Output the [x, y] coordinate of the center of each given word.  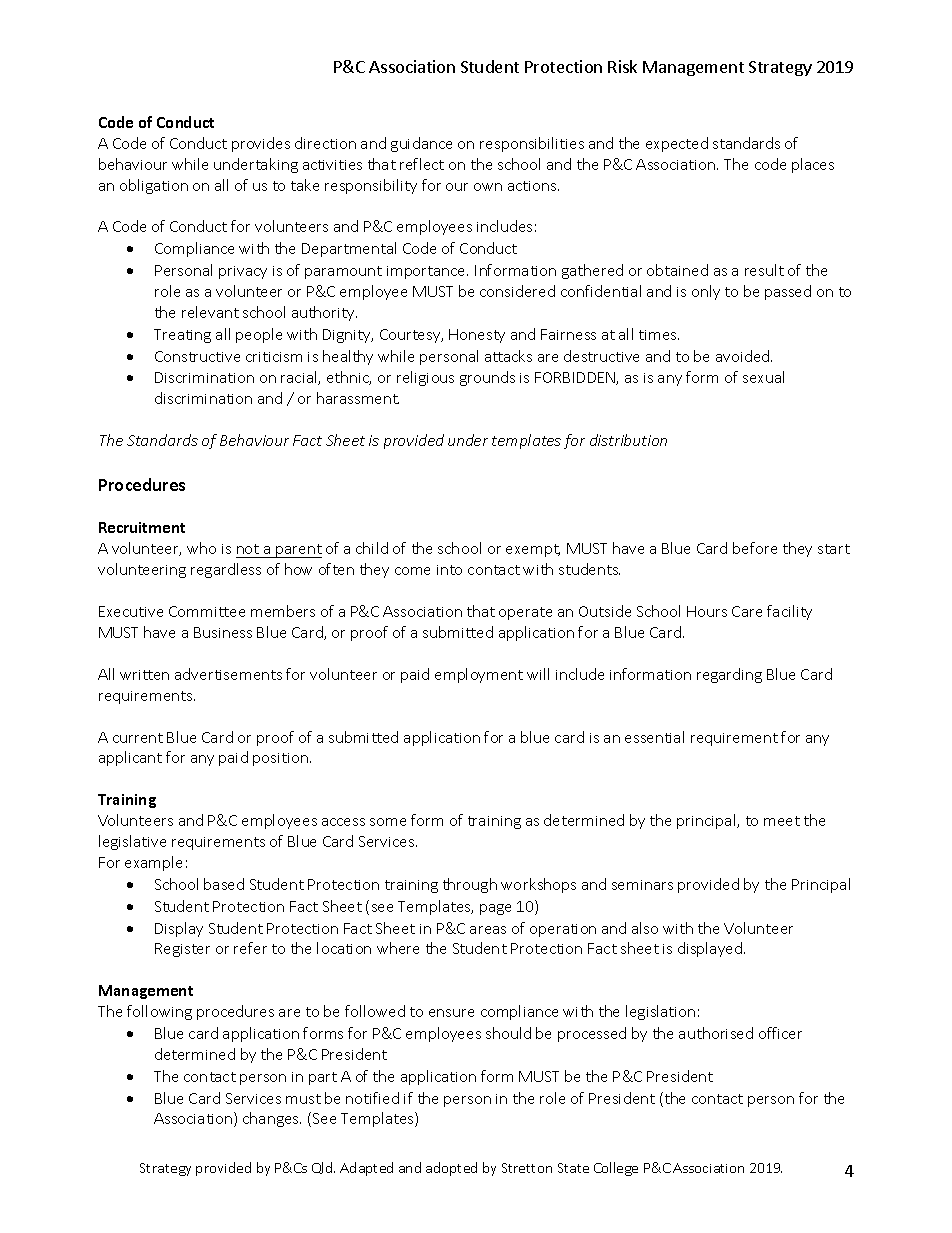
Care [747, 611]
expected [677, 144]
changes [272, 1119]
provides [261, 144]
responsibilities [532, 144]
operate [525, 613]
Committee [207, 611]
